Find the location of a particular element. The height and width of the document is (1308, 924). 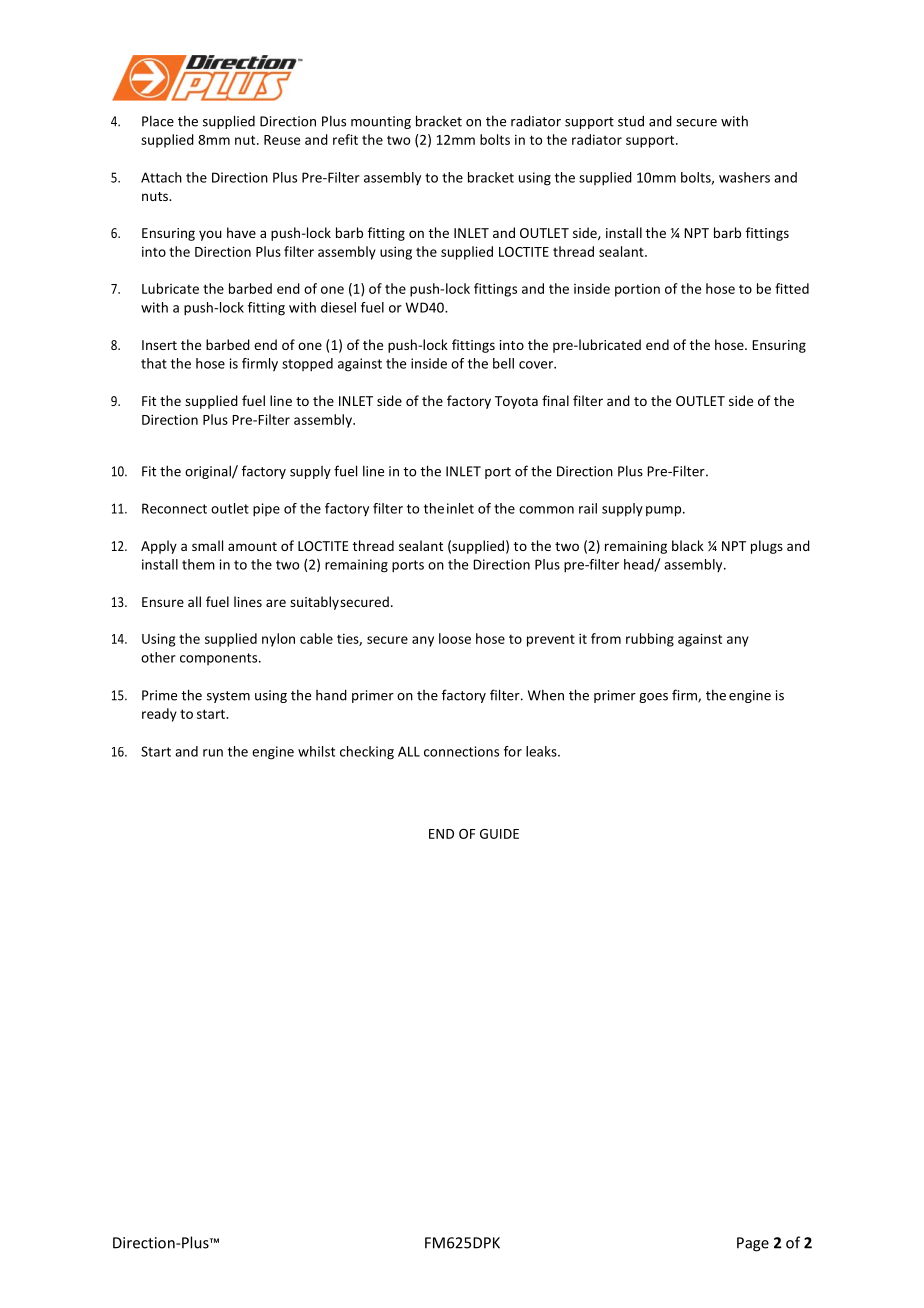

system is located at coordinates (228, 697).
